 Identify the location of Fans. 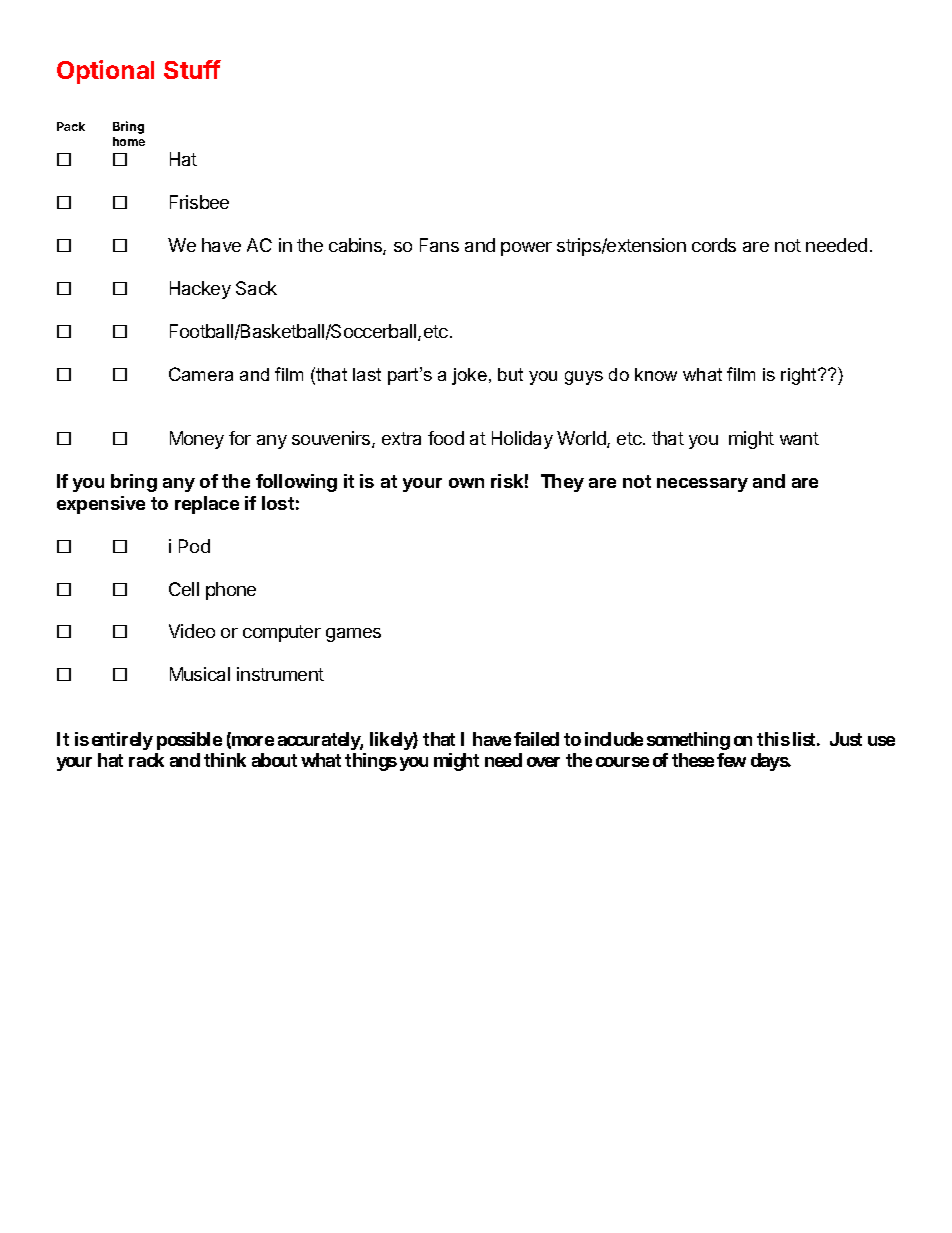
(439, 245).
